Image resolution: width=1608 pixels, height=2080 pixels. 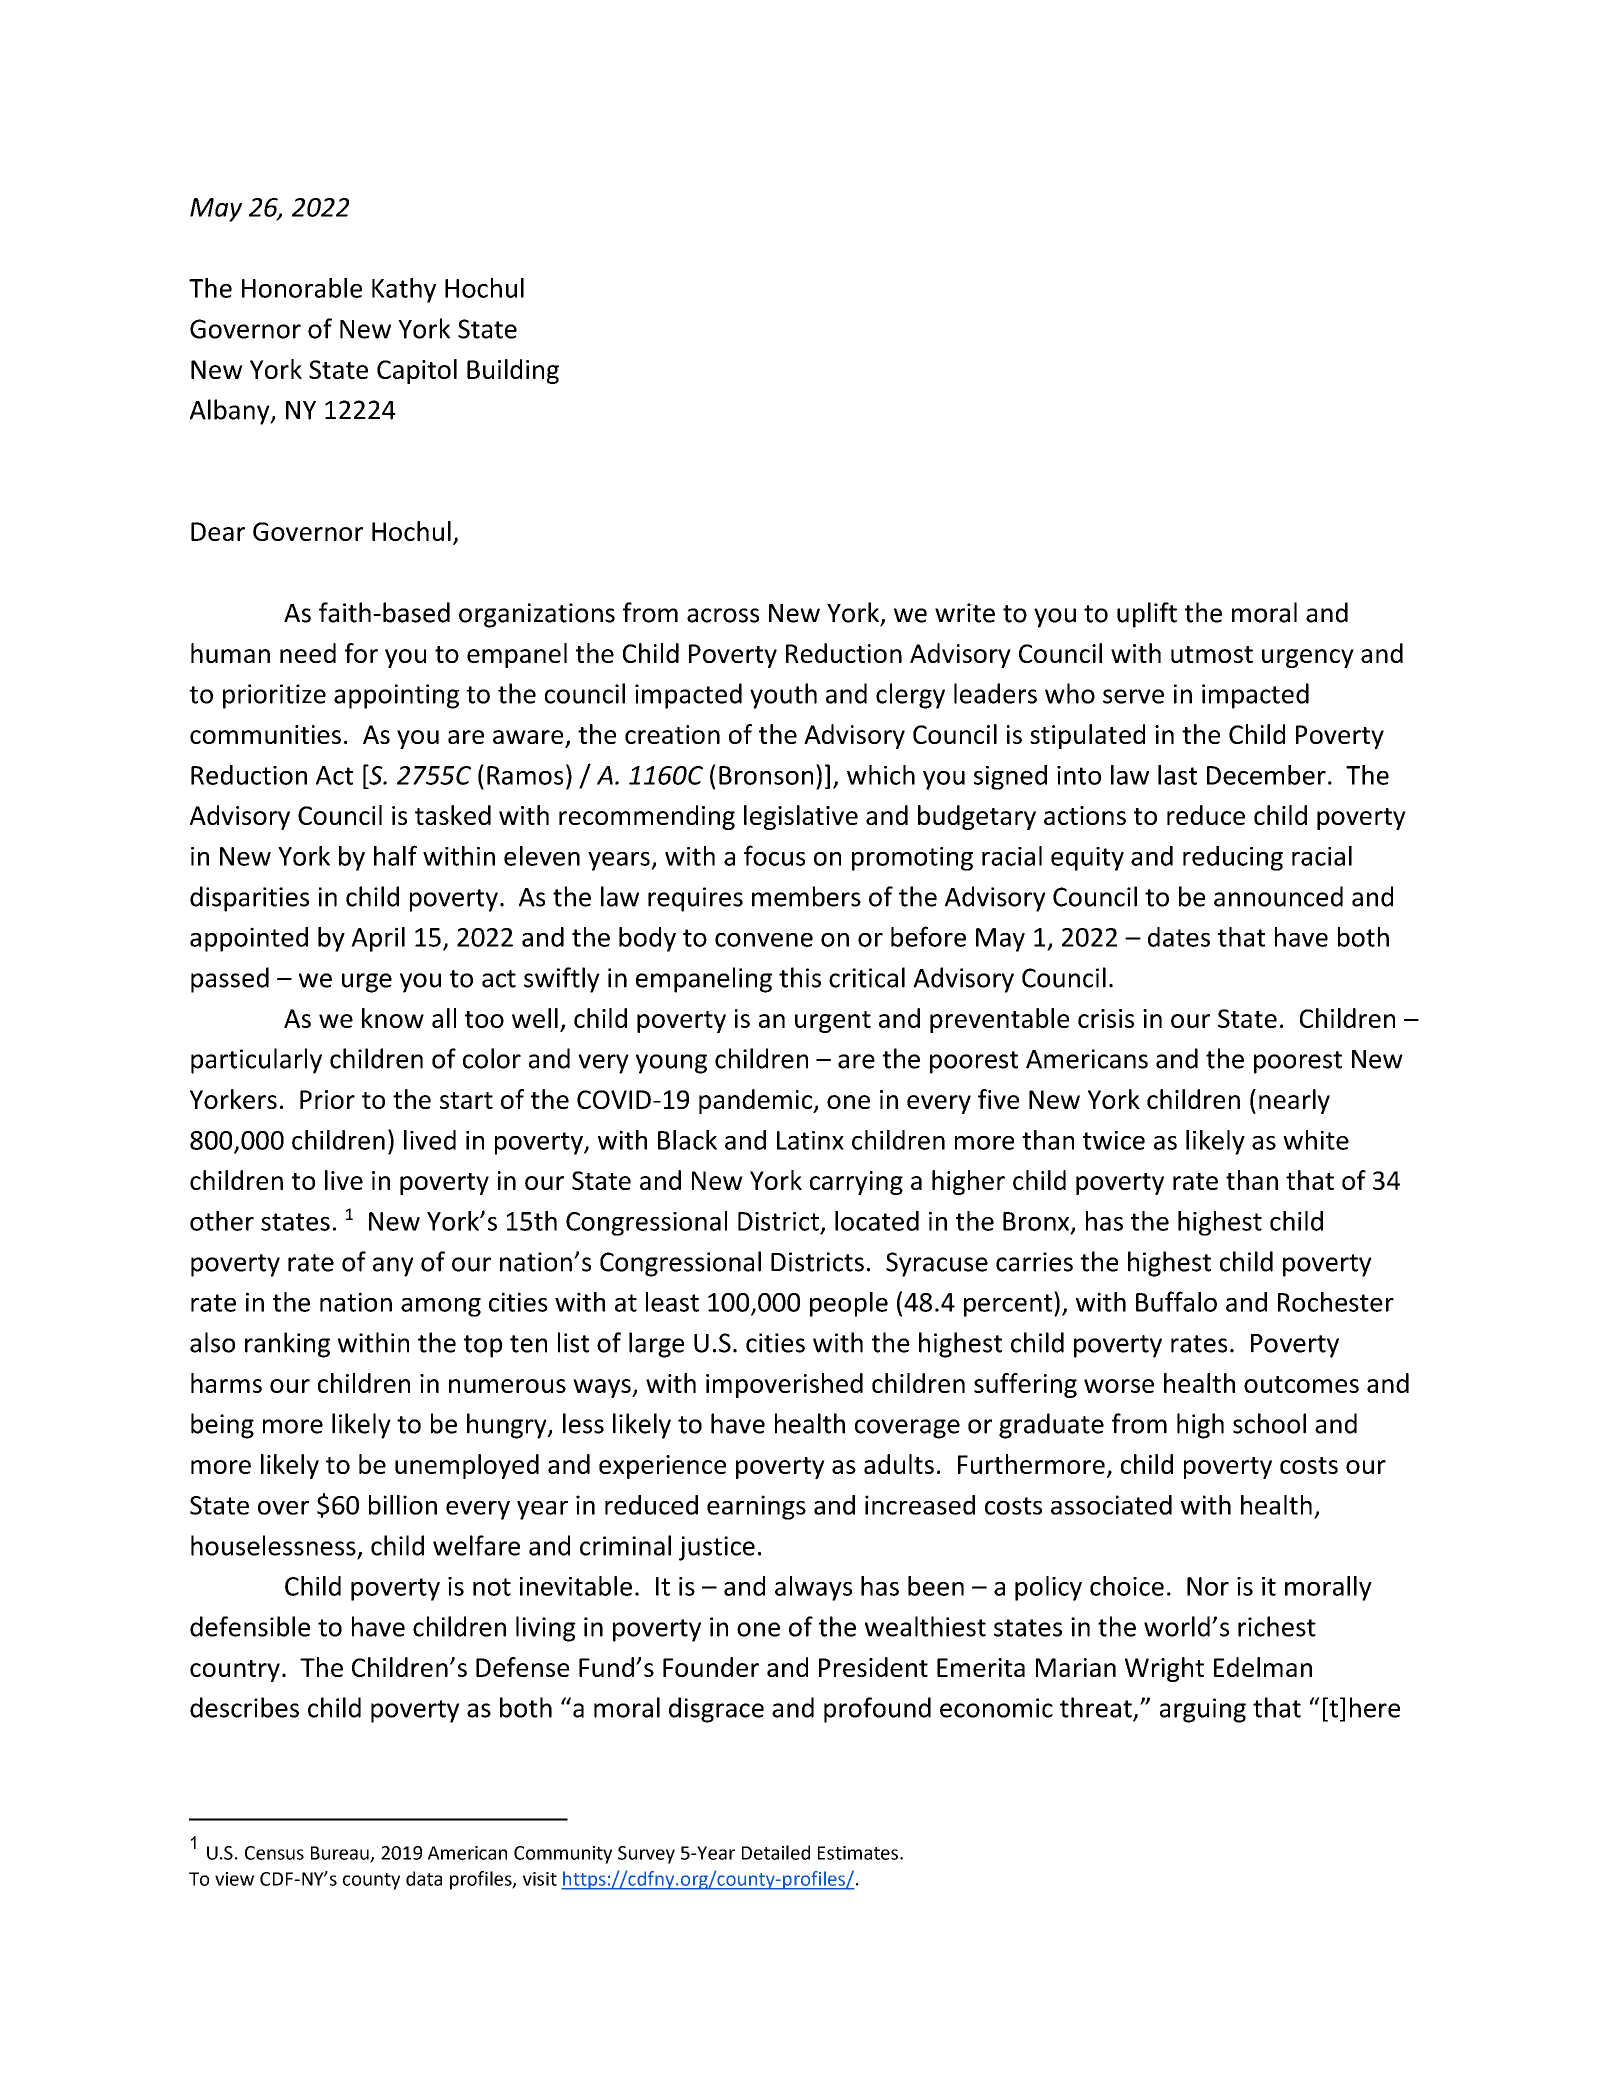 I want to click on earnings, so click(x=756, y=1507).
